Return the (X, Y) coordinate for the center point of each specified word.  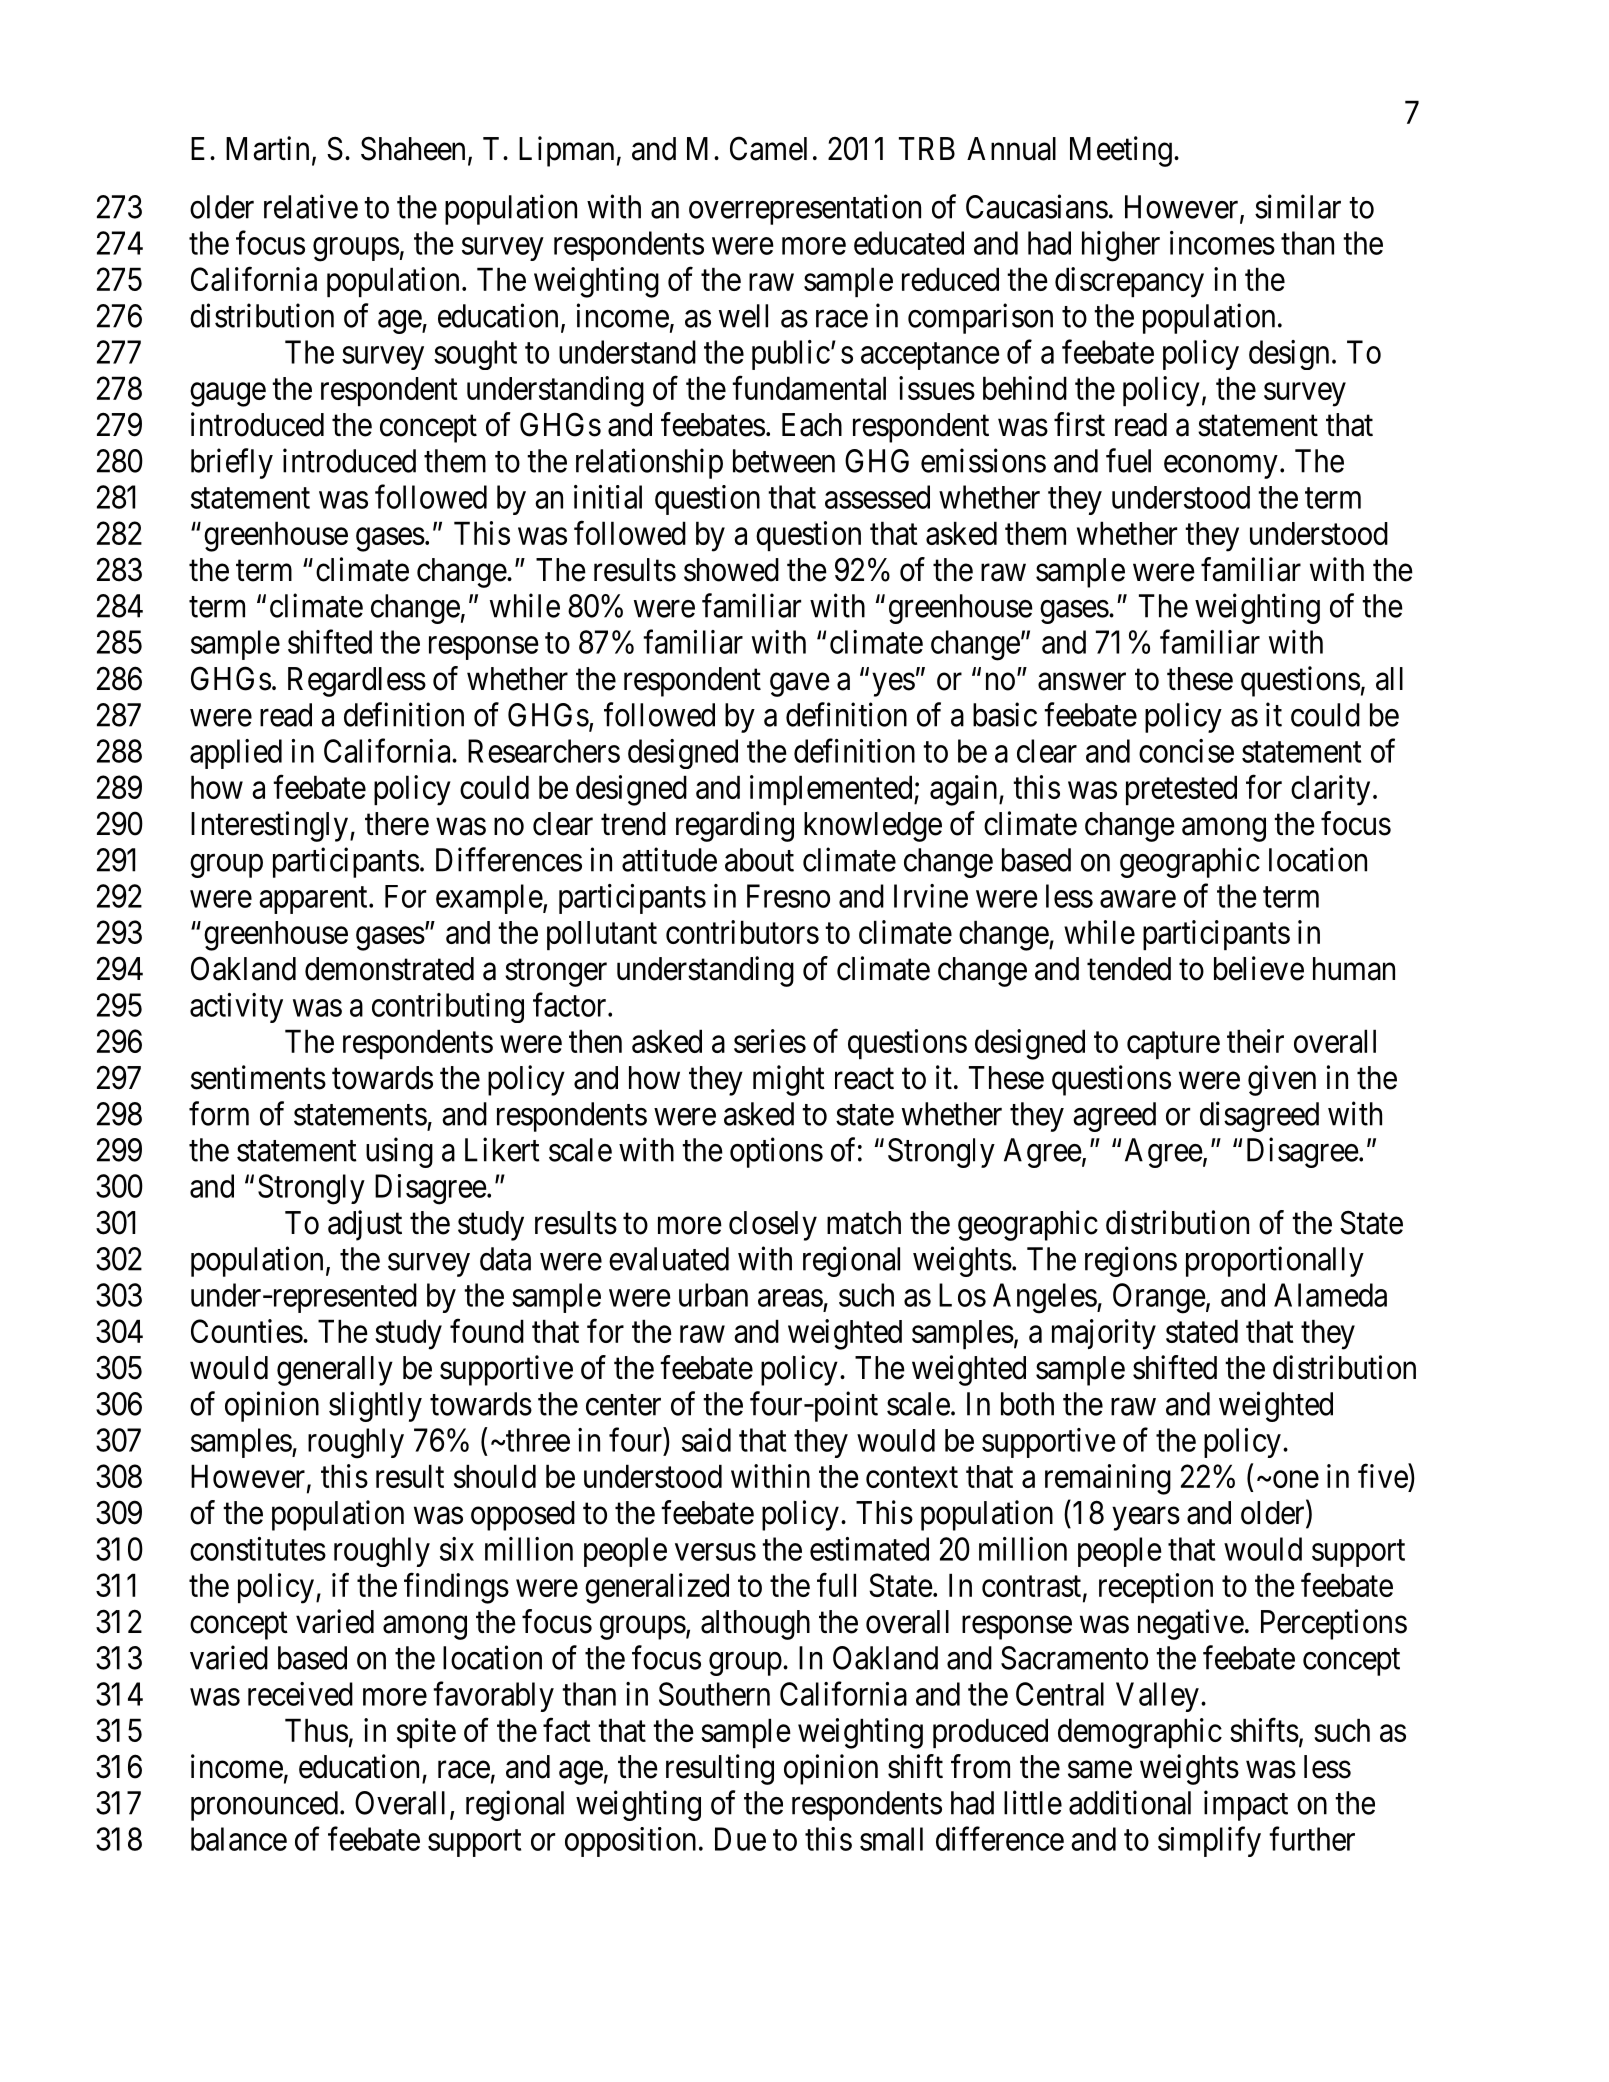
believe (1259, 968)
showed (731, 570)
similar (1298, 206)
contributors (742, 932)
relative (311, 206)
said (706, 1440)
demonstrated (389, 969)
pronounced (264, 1806)
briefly (232, 463)
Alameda (1330, 1295)
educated (909, 243)
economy (1221, 467)
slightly (375, 1406)
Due (740, 1839)
